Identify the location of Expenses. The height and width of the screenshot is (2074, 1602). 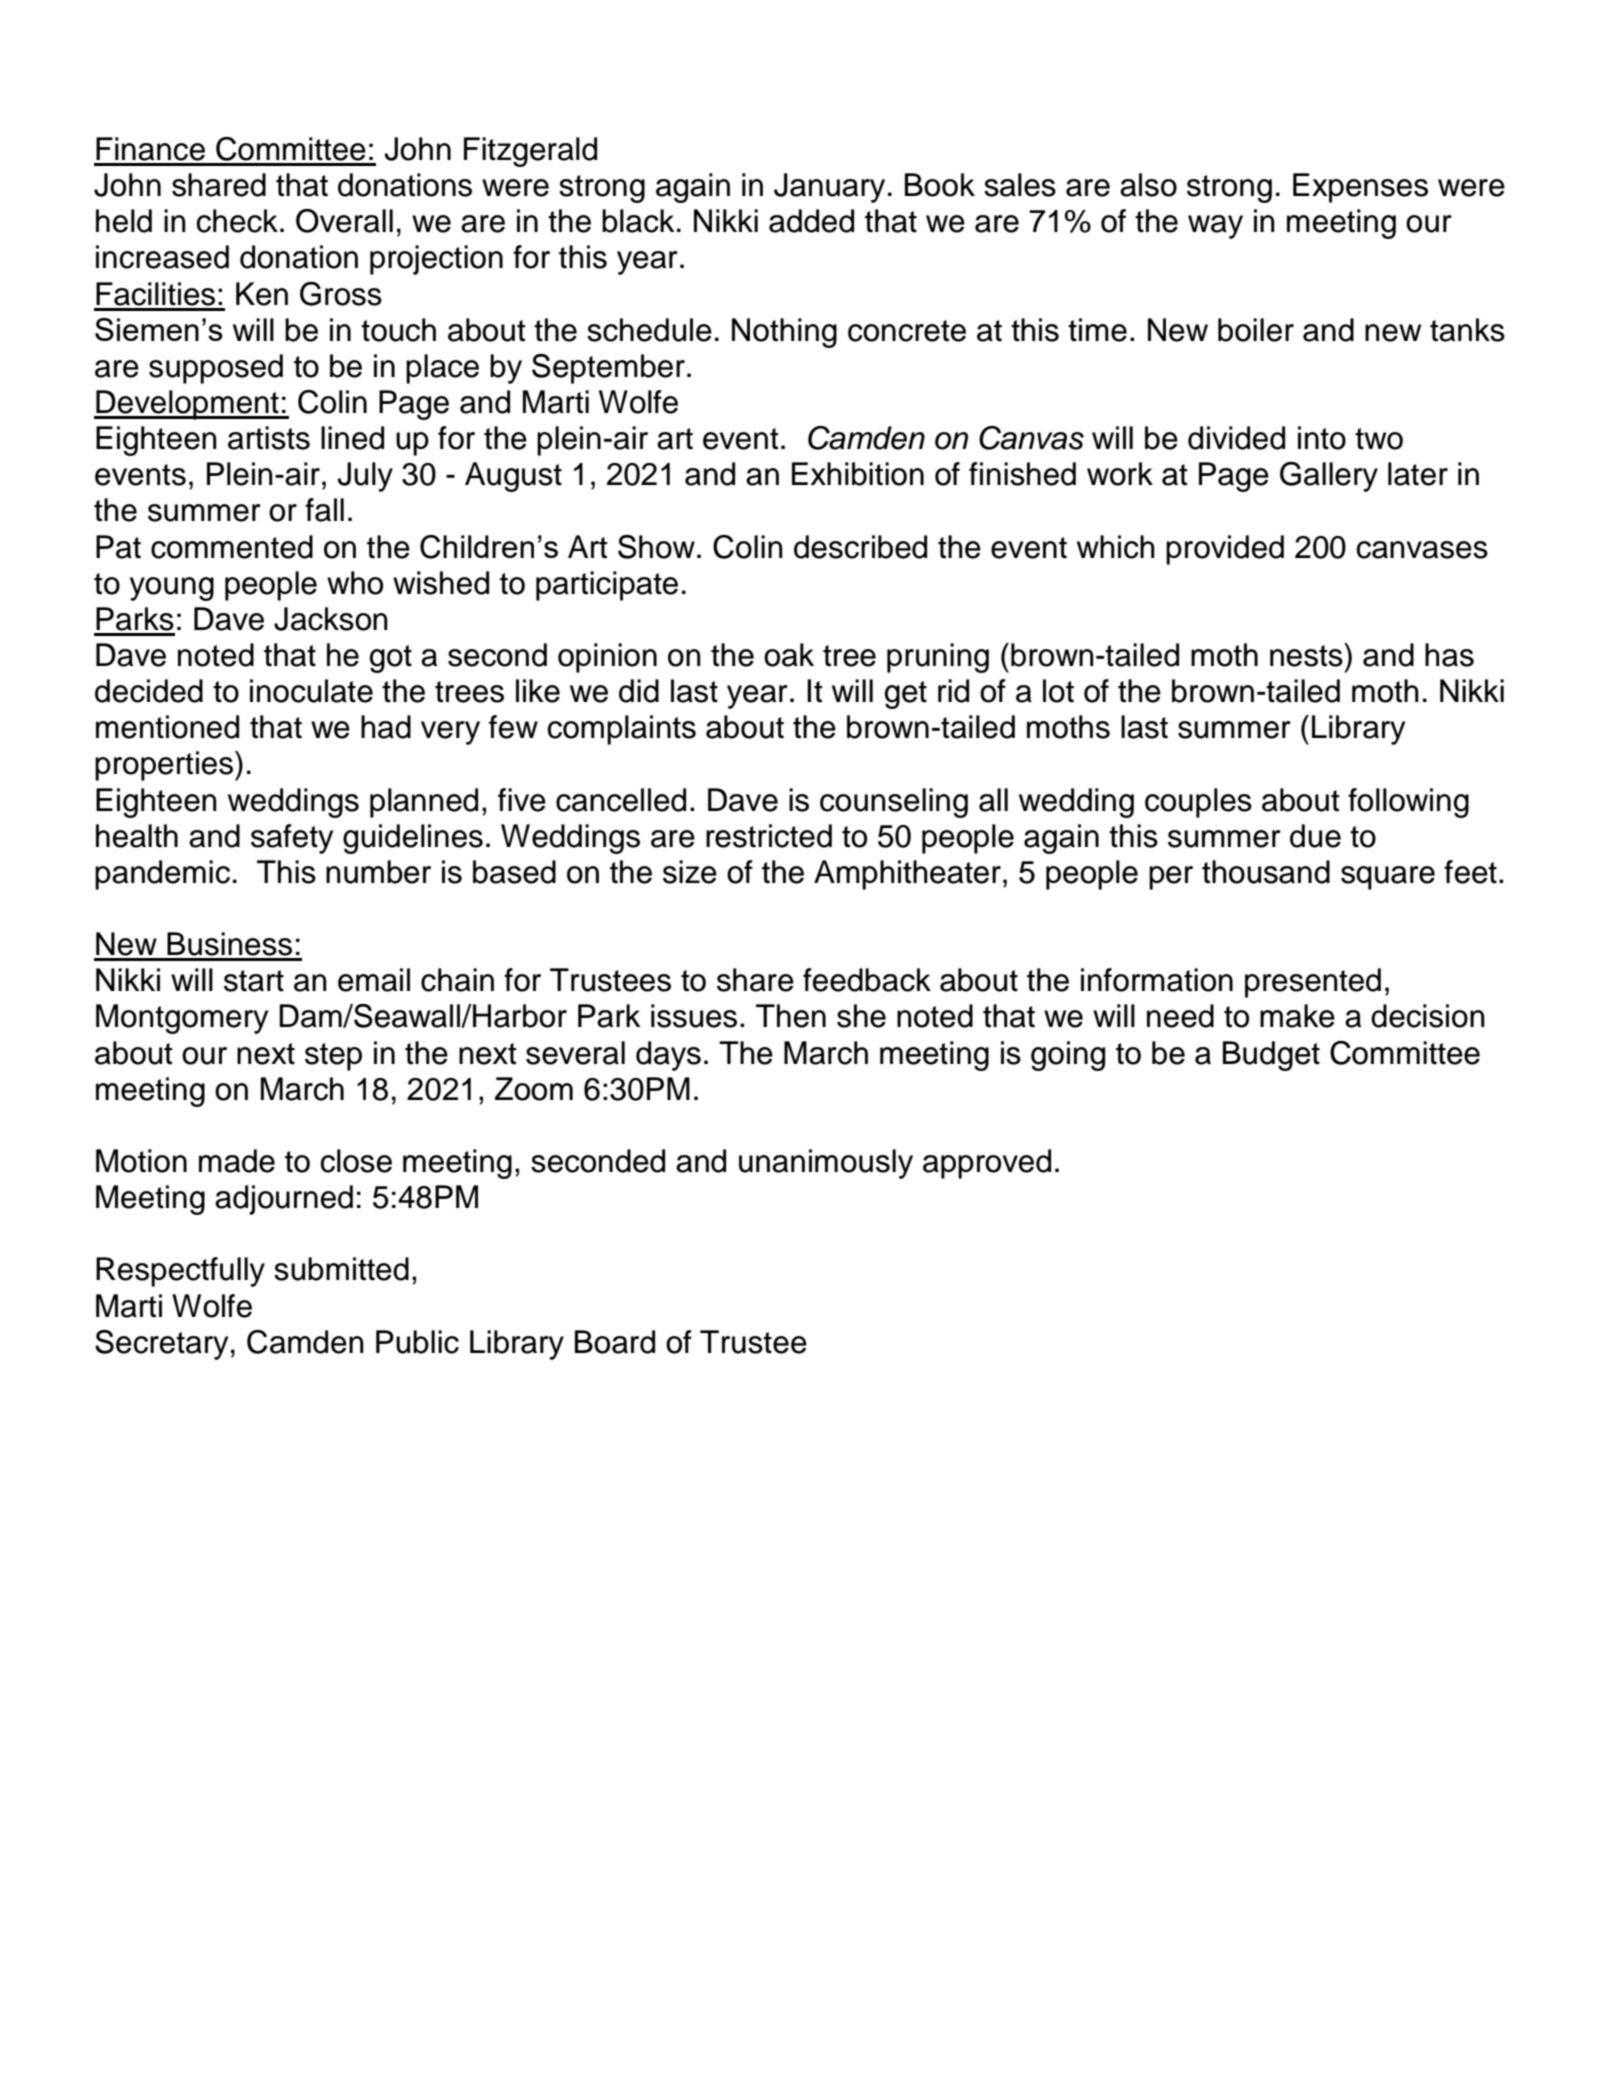
(1360, 188).
